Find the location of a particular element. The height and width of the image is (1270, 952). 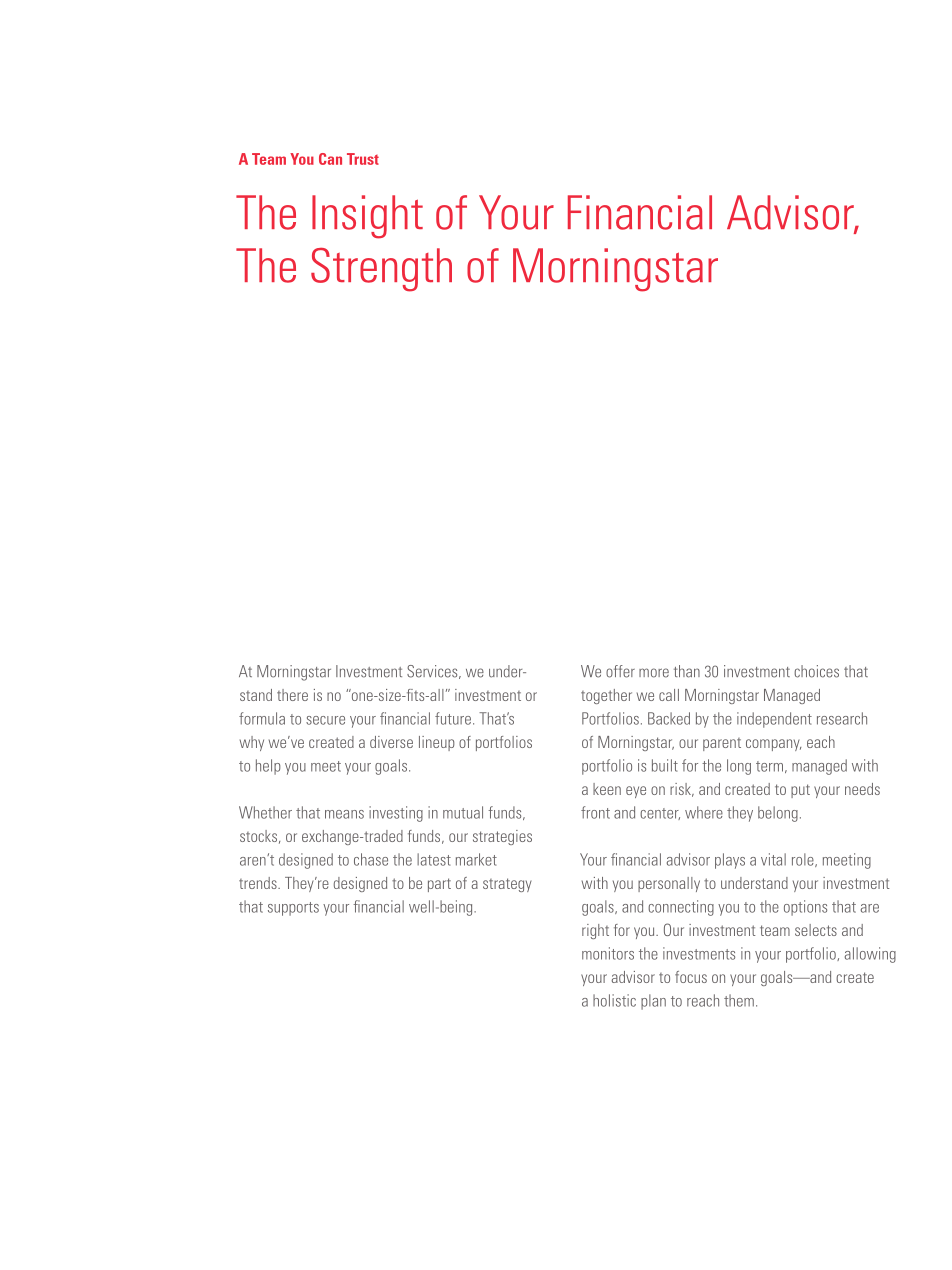

keen is located at coordinates (607, 789).
